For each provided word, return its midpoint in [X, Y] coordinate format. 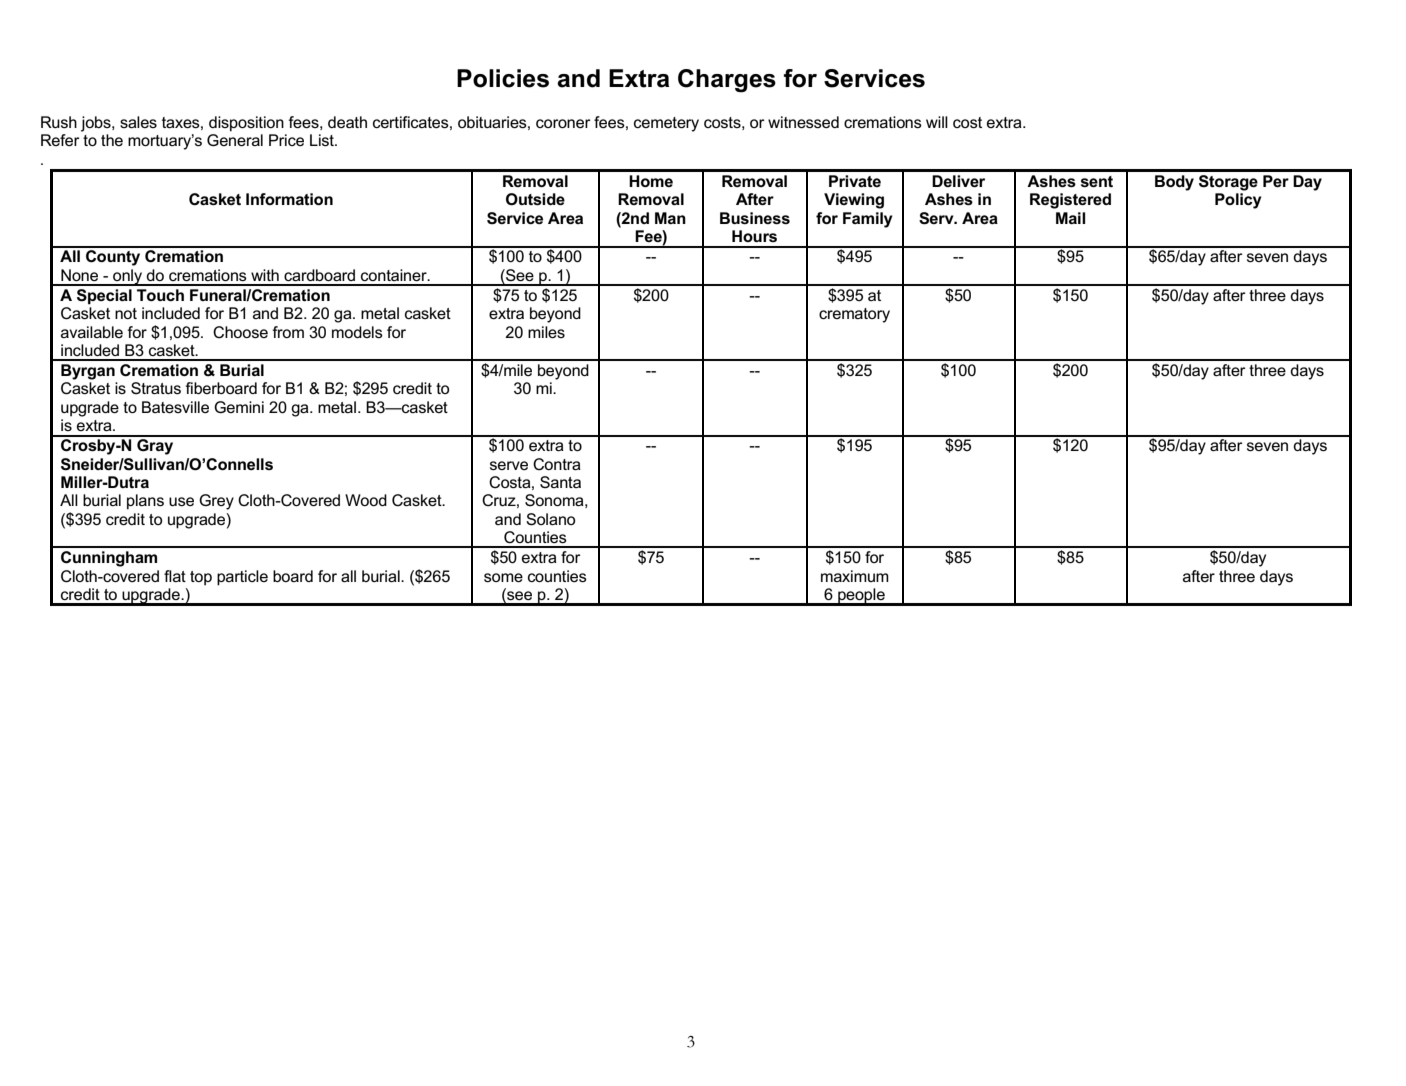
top [201, 578]
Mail [1070, 218]
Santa [560, 482]
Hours [754, 236]
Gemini [239, 407]
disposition [246, 124]
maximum [855, 576]
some [503, 577]
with [265, 275]
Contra [557, 464]
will [937, 122]
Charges [727, 81]
